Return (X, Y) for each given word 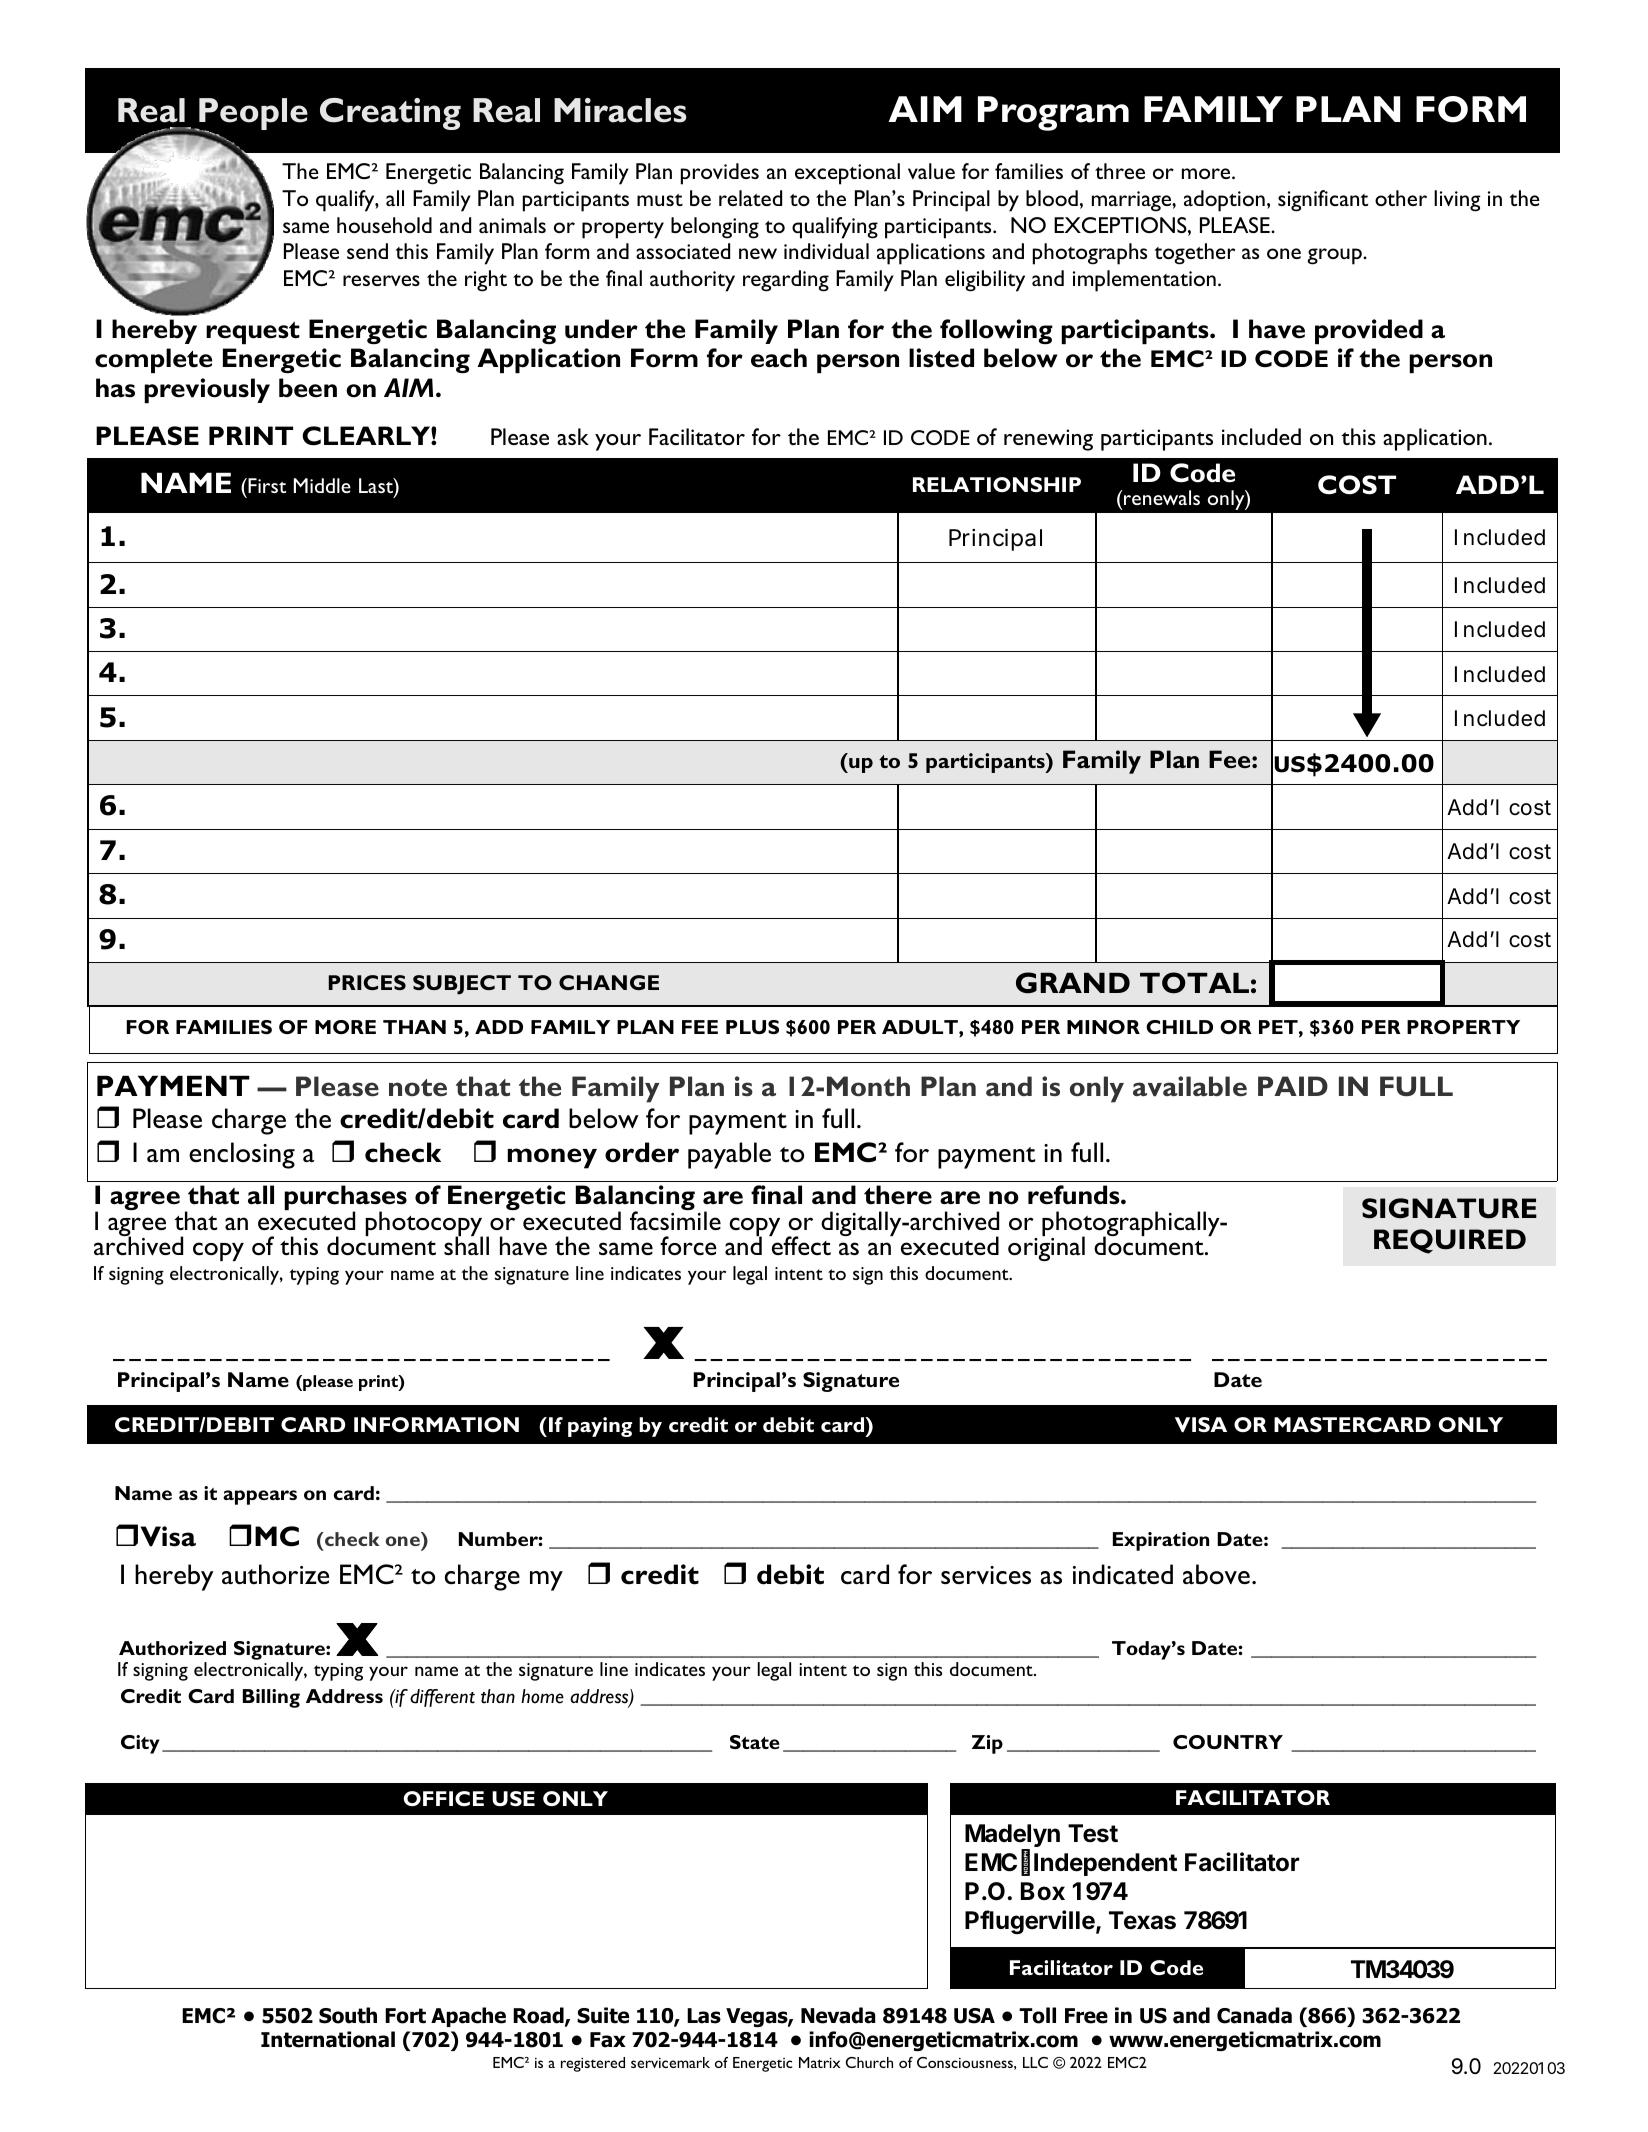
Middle (322, 485)
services (986, 1575)
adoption (1224, 201)
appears (260, 1497)
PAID (1293, 1086)
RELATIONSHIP (997, 484)
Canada (1254, 2015)
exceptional (847, 174)
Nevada (838, 2015)
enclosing (242, 1155)
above (1216, 1574)
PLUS (752, 1027)
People (252, 115)
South (348, 2015)
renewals (1162, 497)
